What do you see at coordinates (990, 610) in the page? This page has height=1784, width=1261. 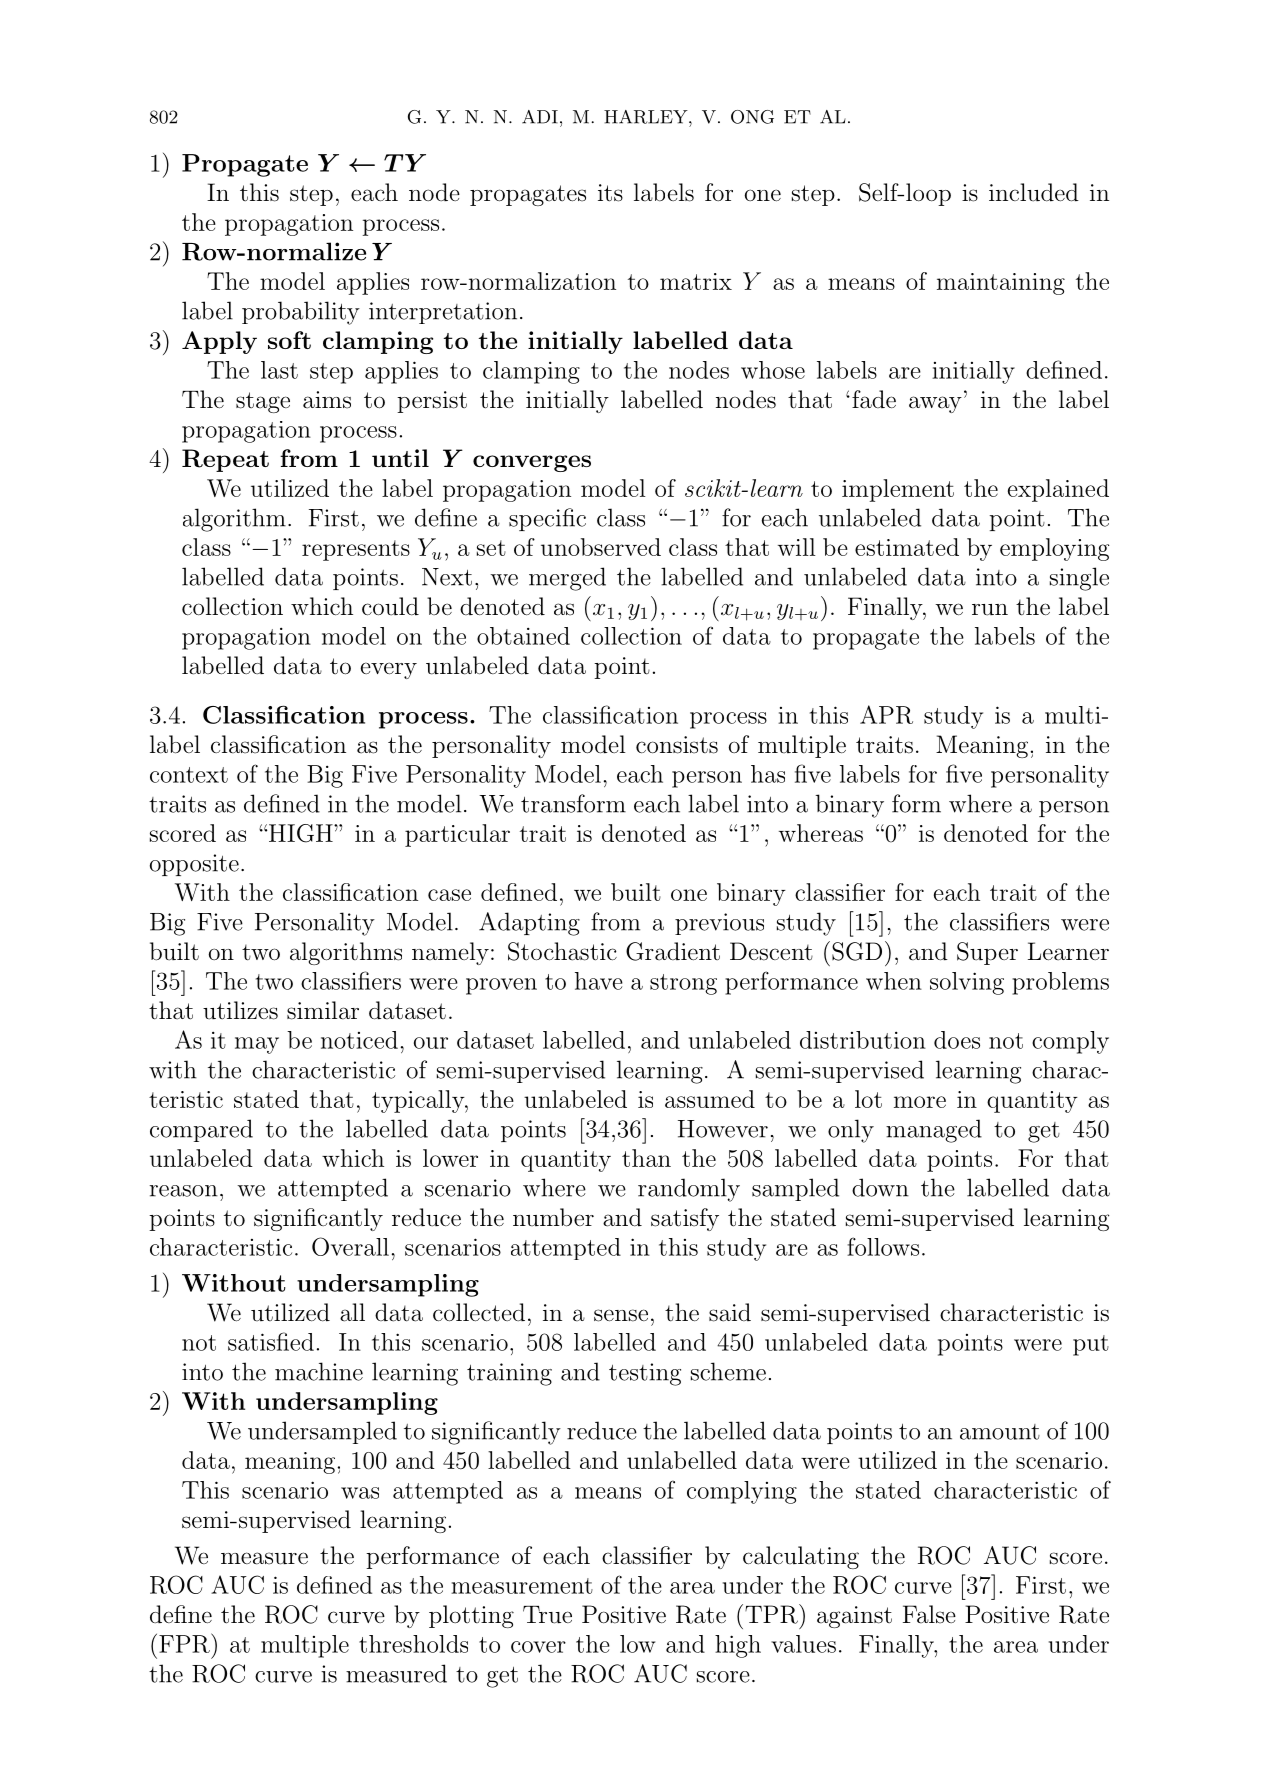 I see `run` at bounding box center [990, 610].
